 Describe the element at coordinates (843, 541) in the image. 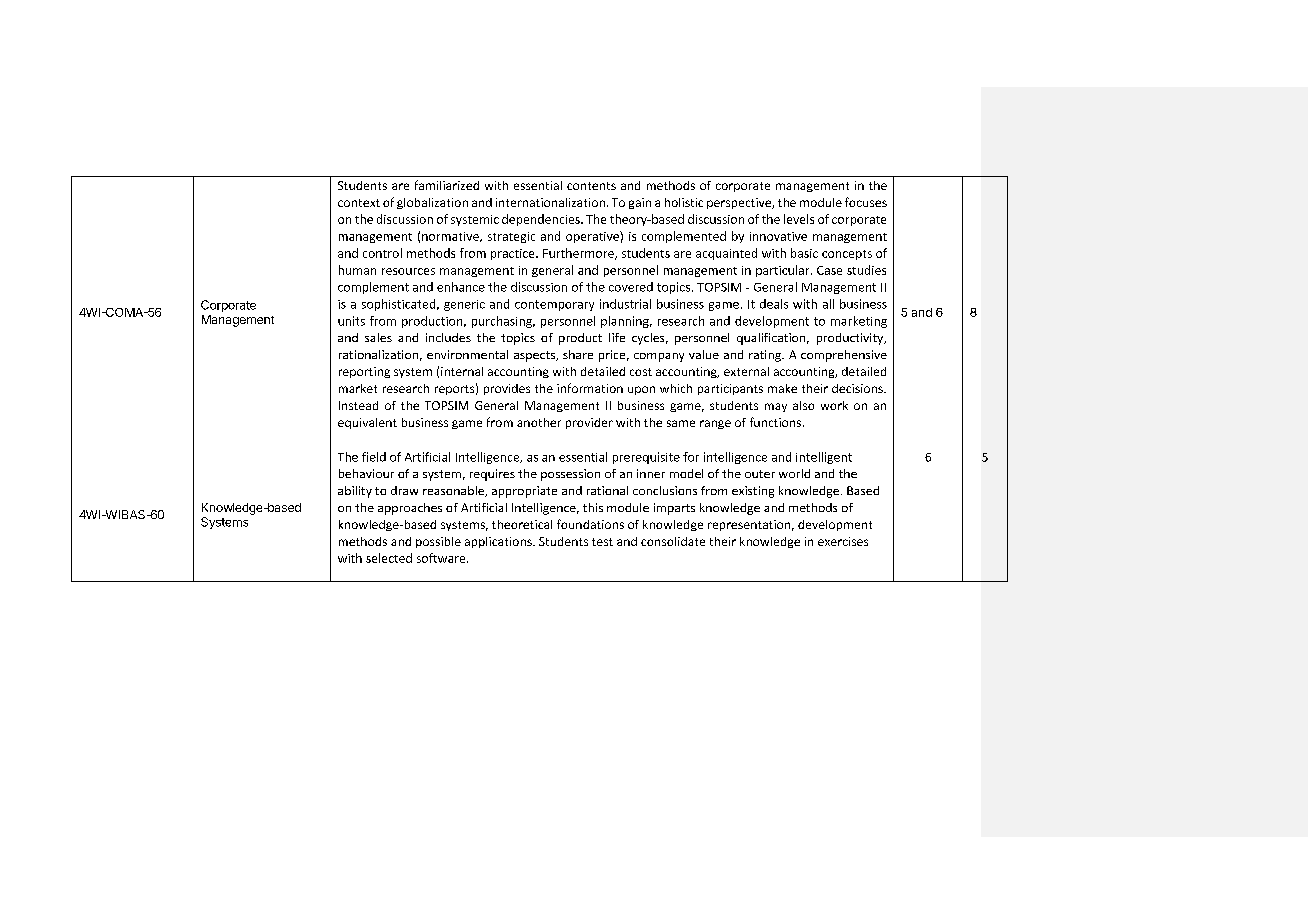

I see `exercises` at that location.
